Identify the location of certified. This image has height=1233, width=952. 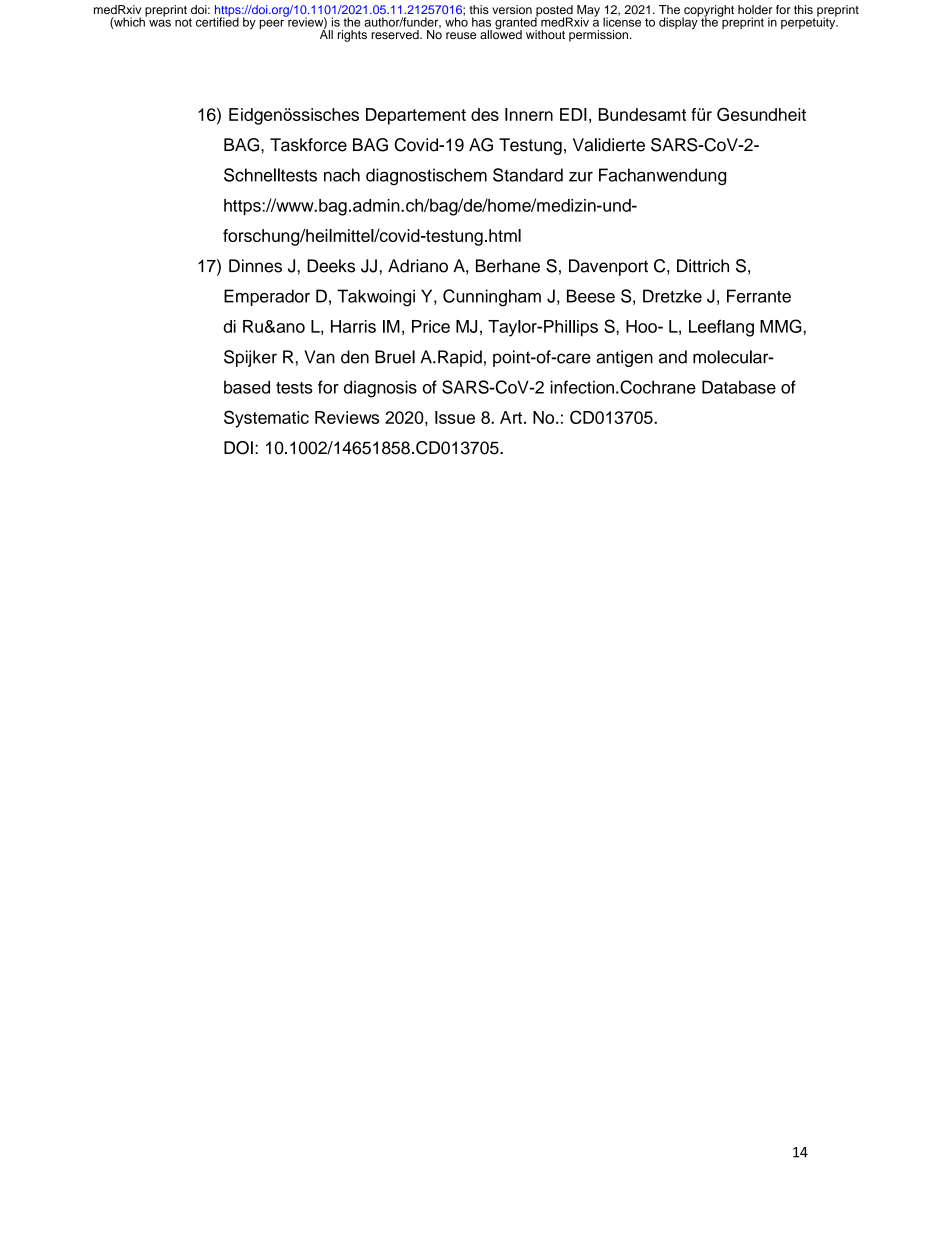
(217, 21).
